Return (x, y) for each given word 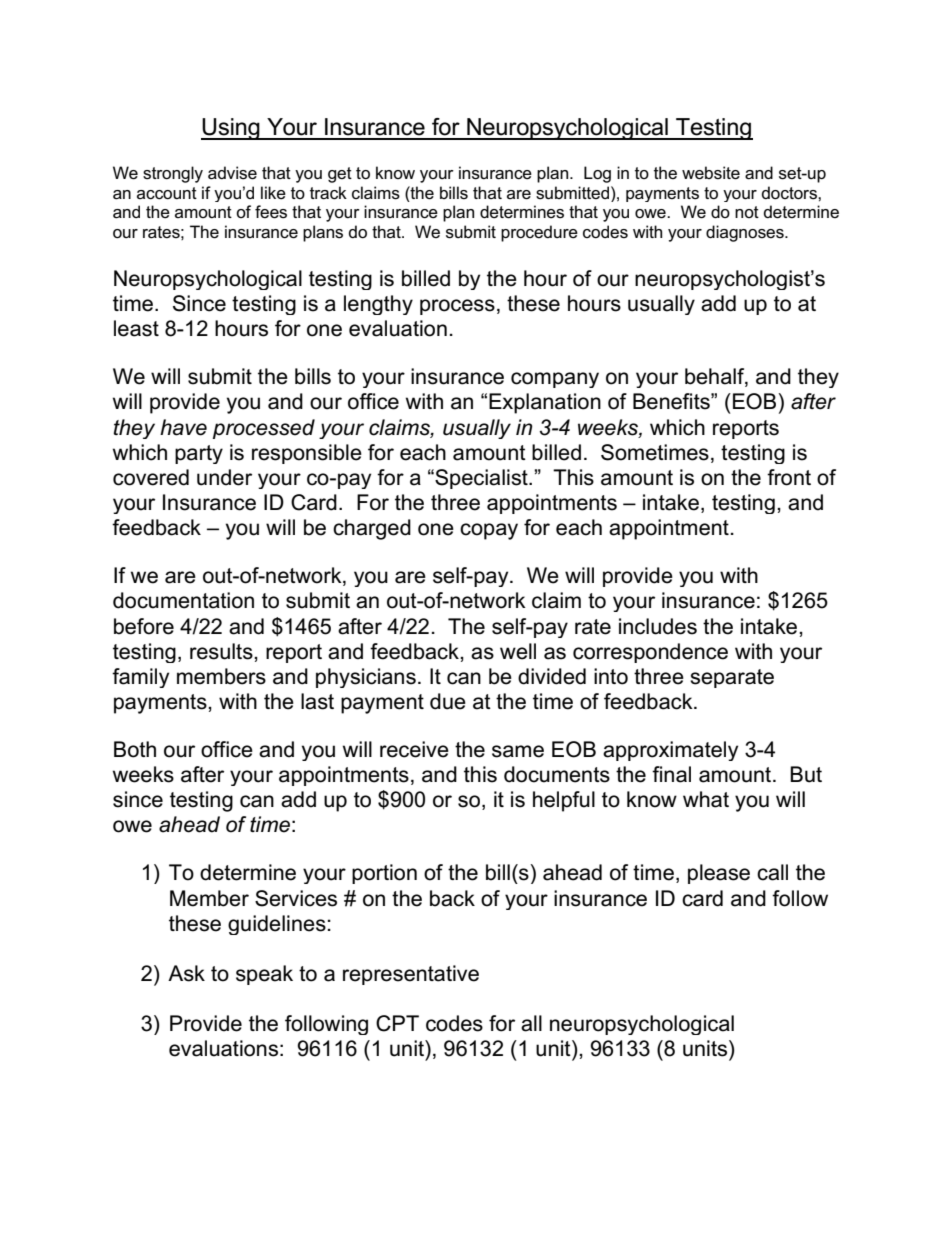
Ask (186, 973)
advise (232, 173)
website (711, 173)
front (789, 477)
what (706, 799)
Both (135, 749)
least (136, 328)
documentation (183, 600)
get (340, 175)
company (555, 380)
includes (658, 626)
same (518, 751)
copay (489, 531)
